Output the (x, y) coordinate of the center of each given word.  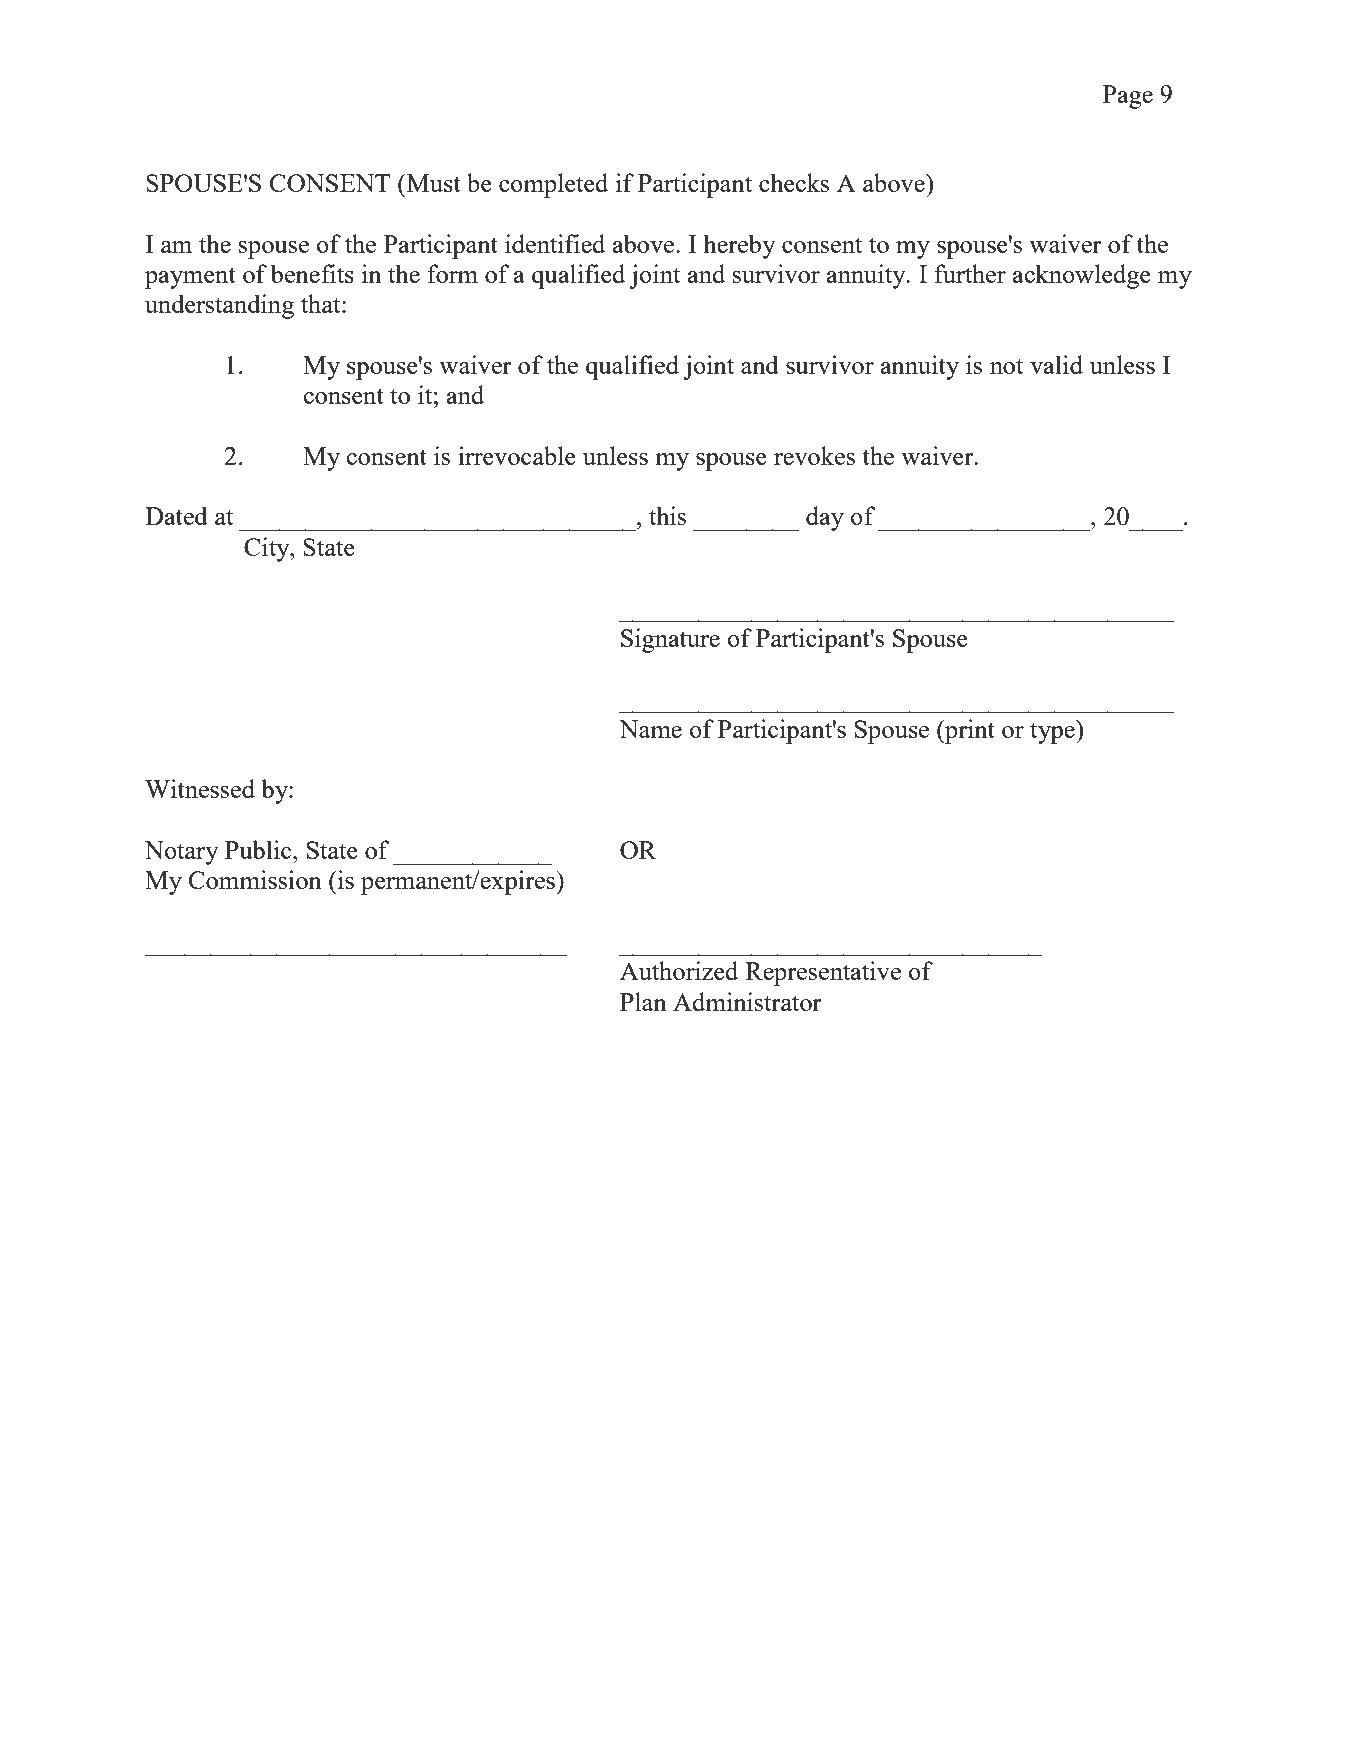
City (268, 549)
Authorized (679, 970)
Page (1128, 97)
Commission (255, 879)
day (825, 518)
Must (432, 182)
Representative (823, 973)
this (667, 515)
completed (553, 185)
